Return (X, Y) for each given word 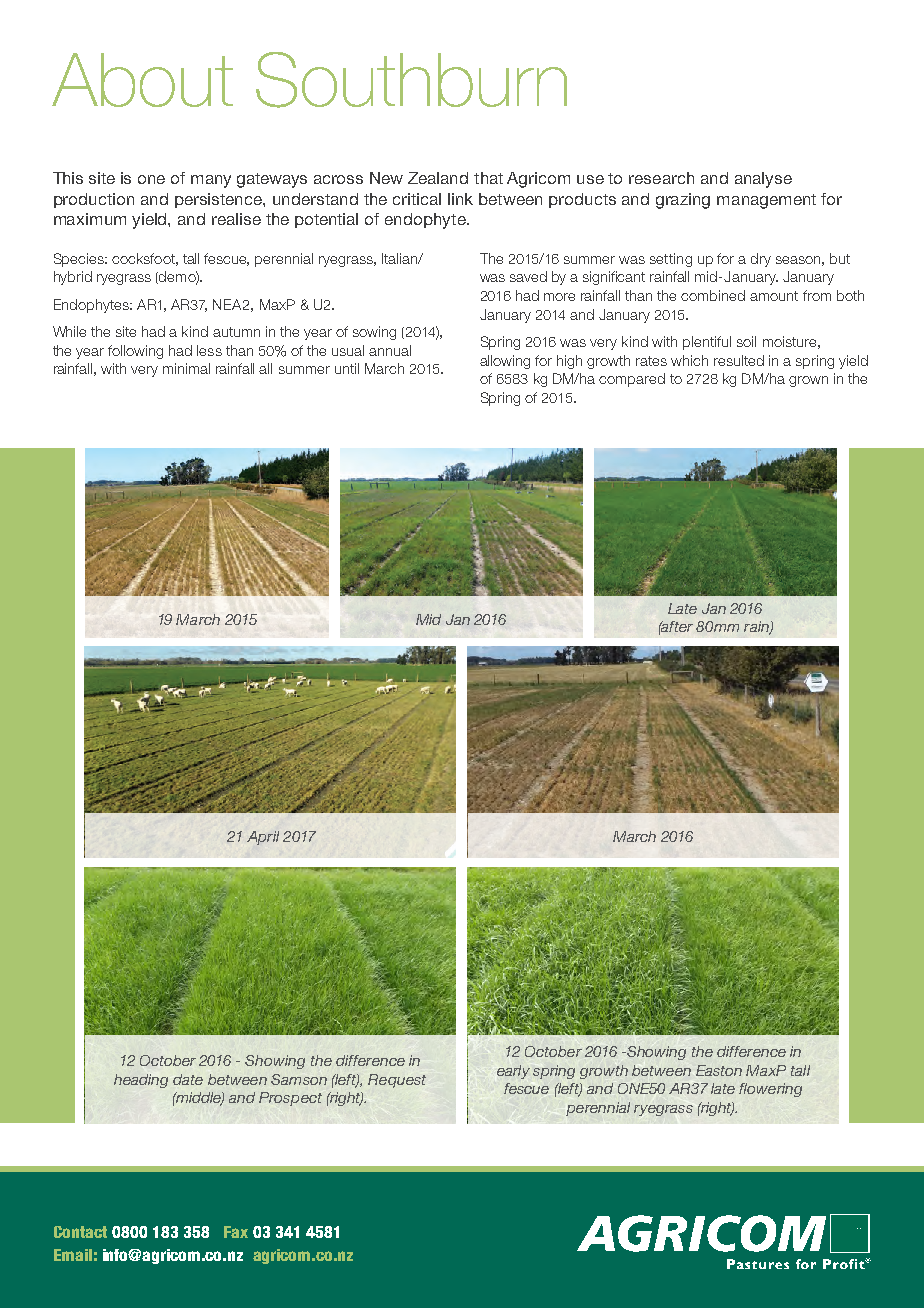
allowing (505, 362)
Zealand (438, 178)
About (142, 80)
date (188, 1079)
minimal (186, 368)
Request (397, 1081)
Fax (236, 1232)
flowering (770, 1090)
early (513, 1072)
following (135, 352)
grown (808, 381)
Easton (719, 1070)
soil (746, 341)
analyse (763, 180)
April (263, 838)
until (347, 368)
